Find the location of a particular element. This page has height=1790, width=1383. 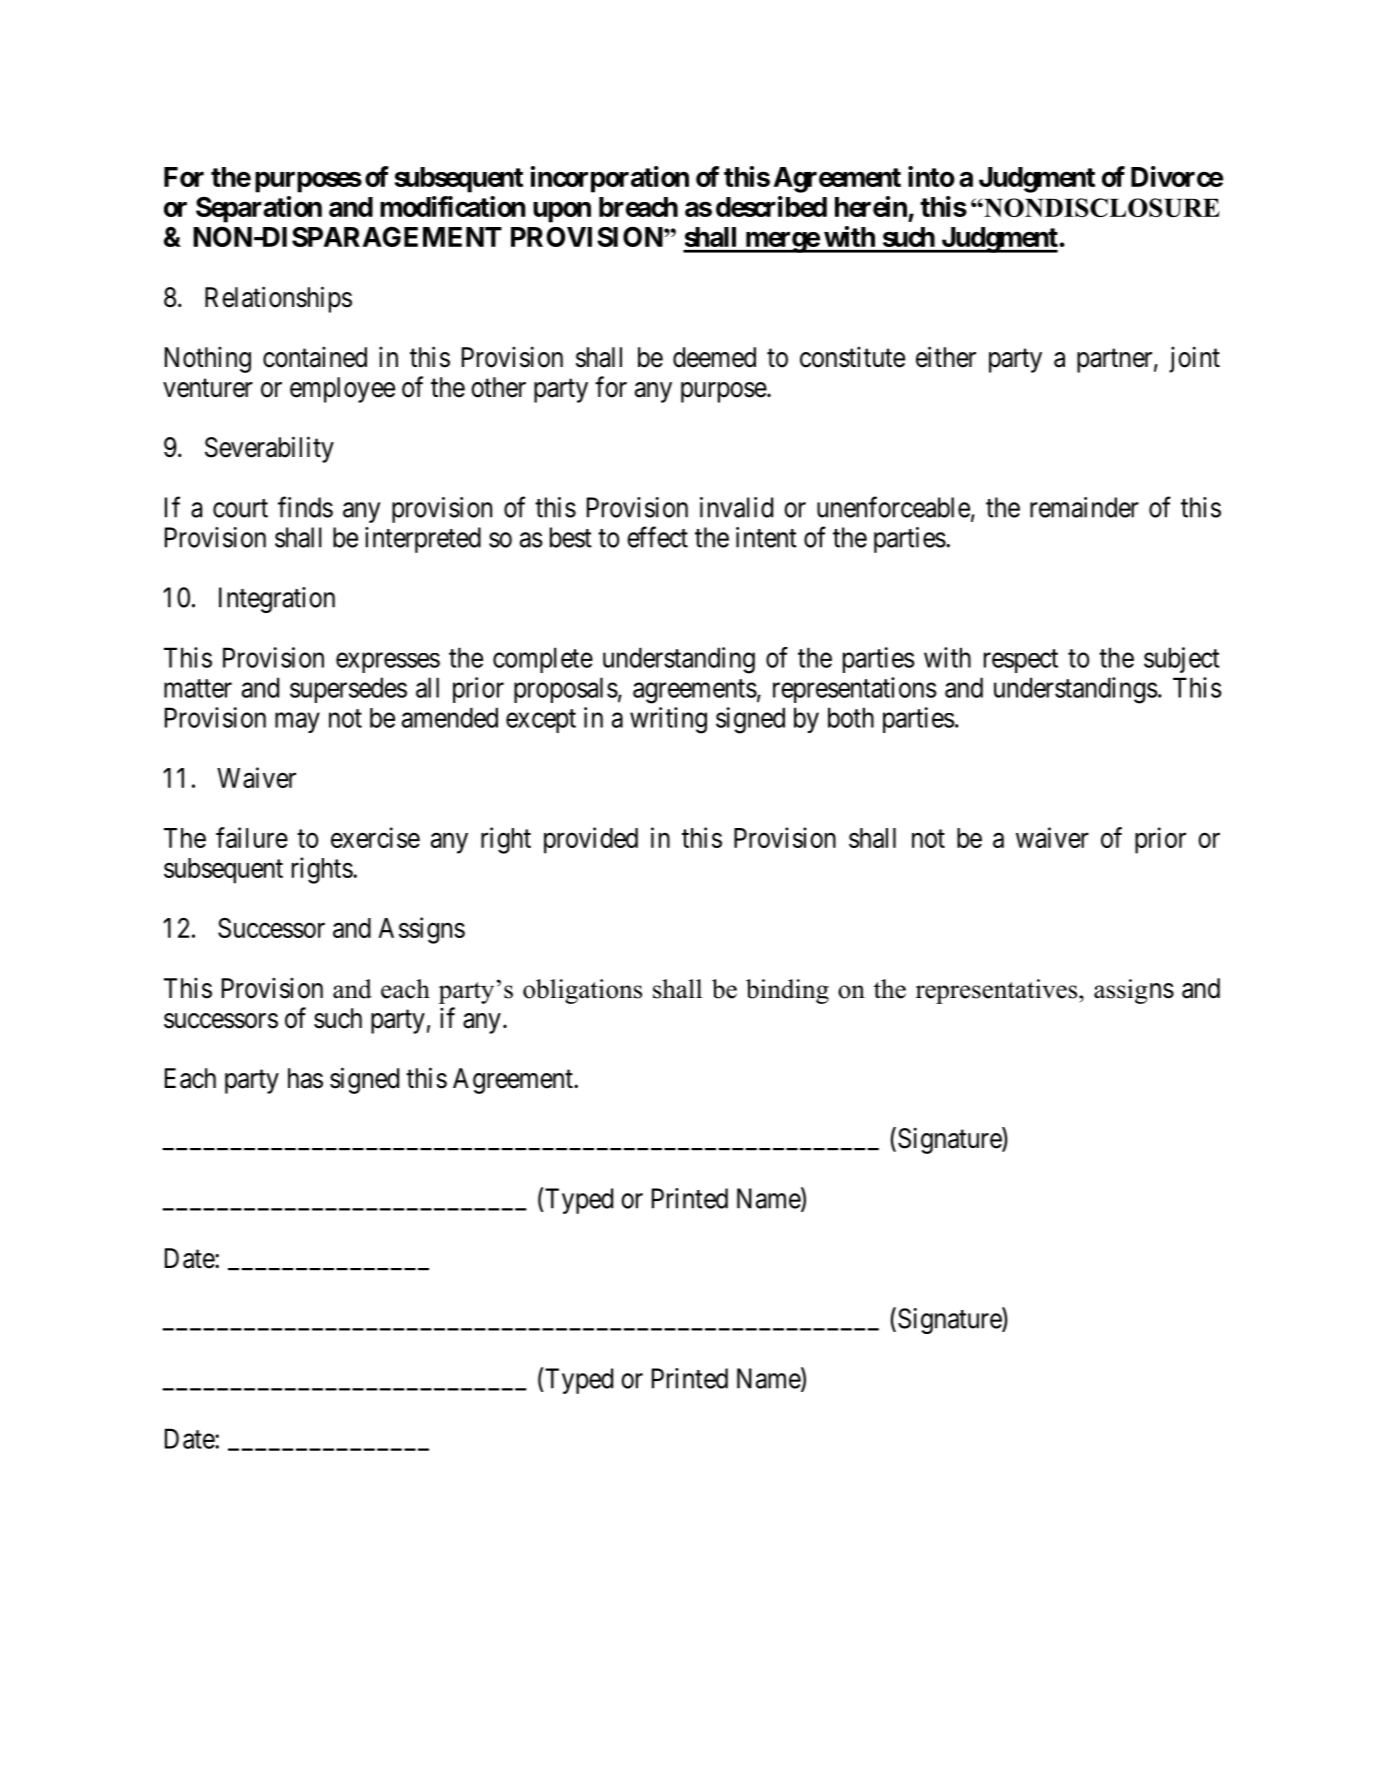

described is located at coordinates (771, 206).
